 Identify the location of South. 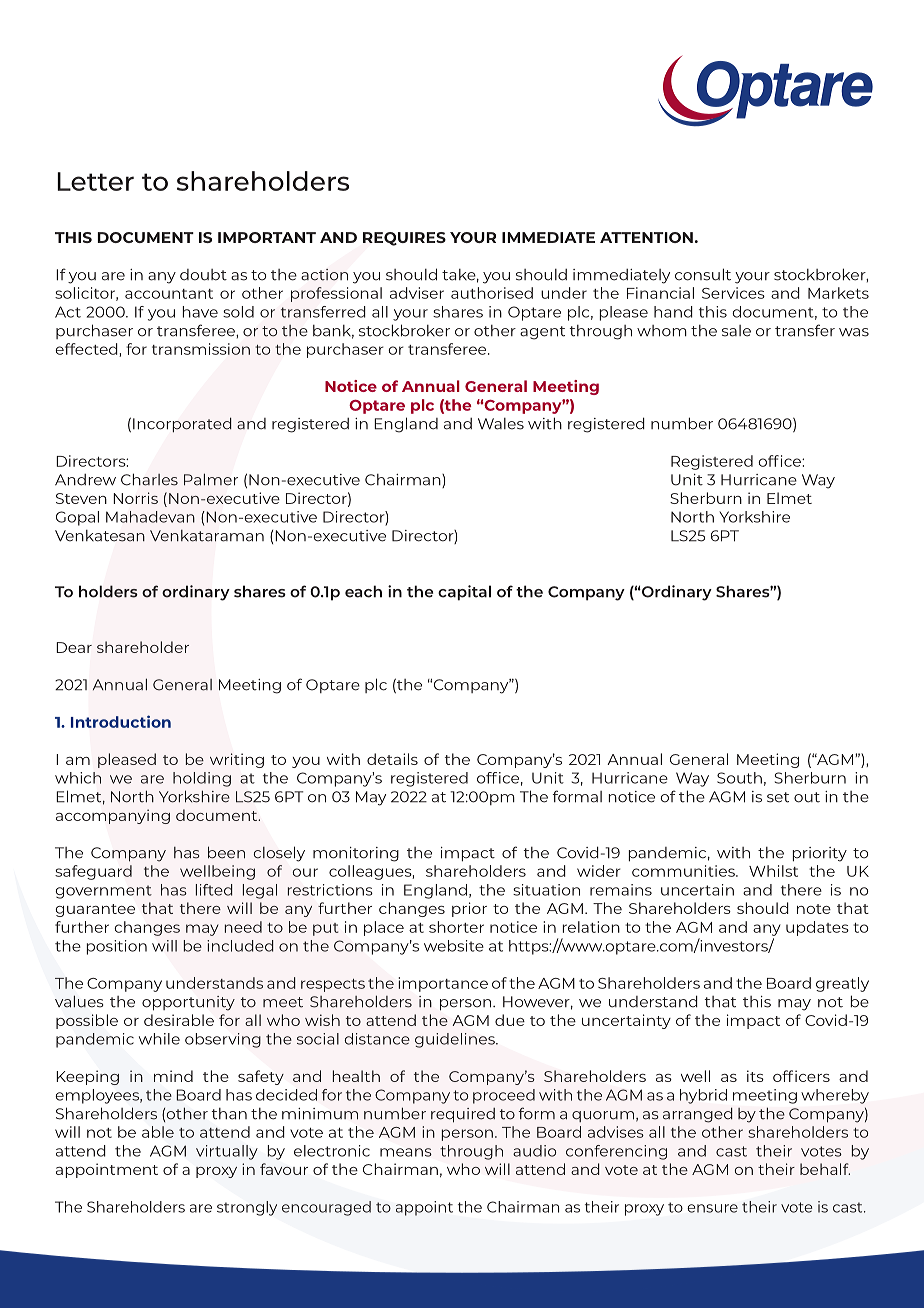
(739, 778).
